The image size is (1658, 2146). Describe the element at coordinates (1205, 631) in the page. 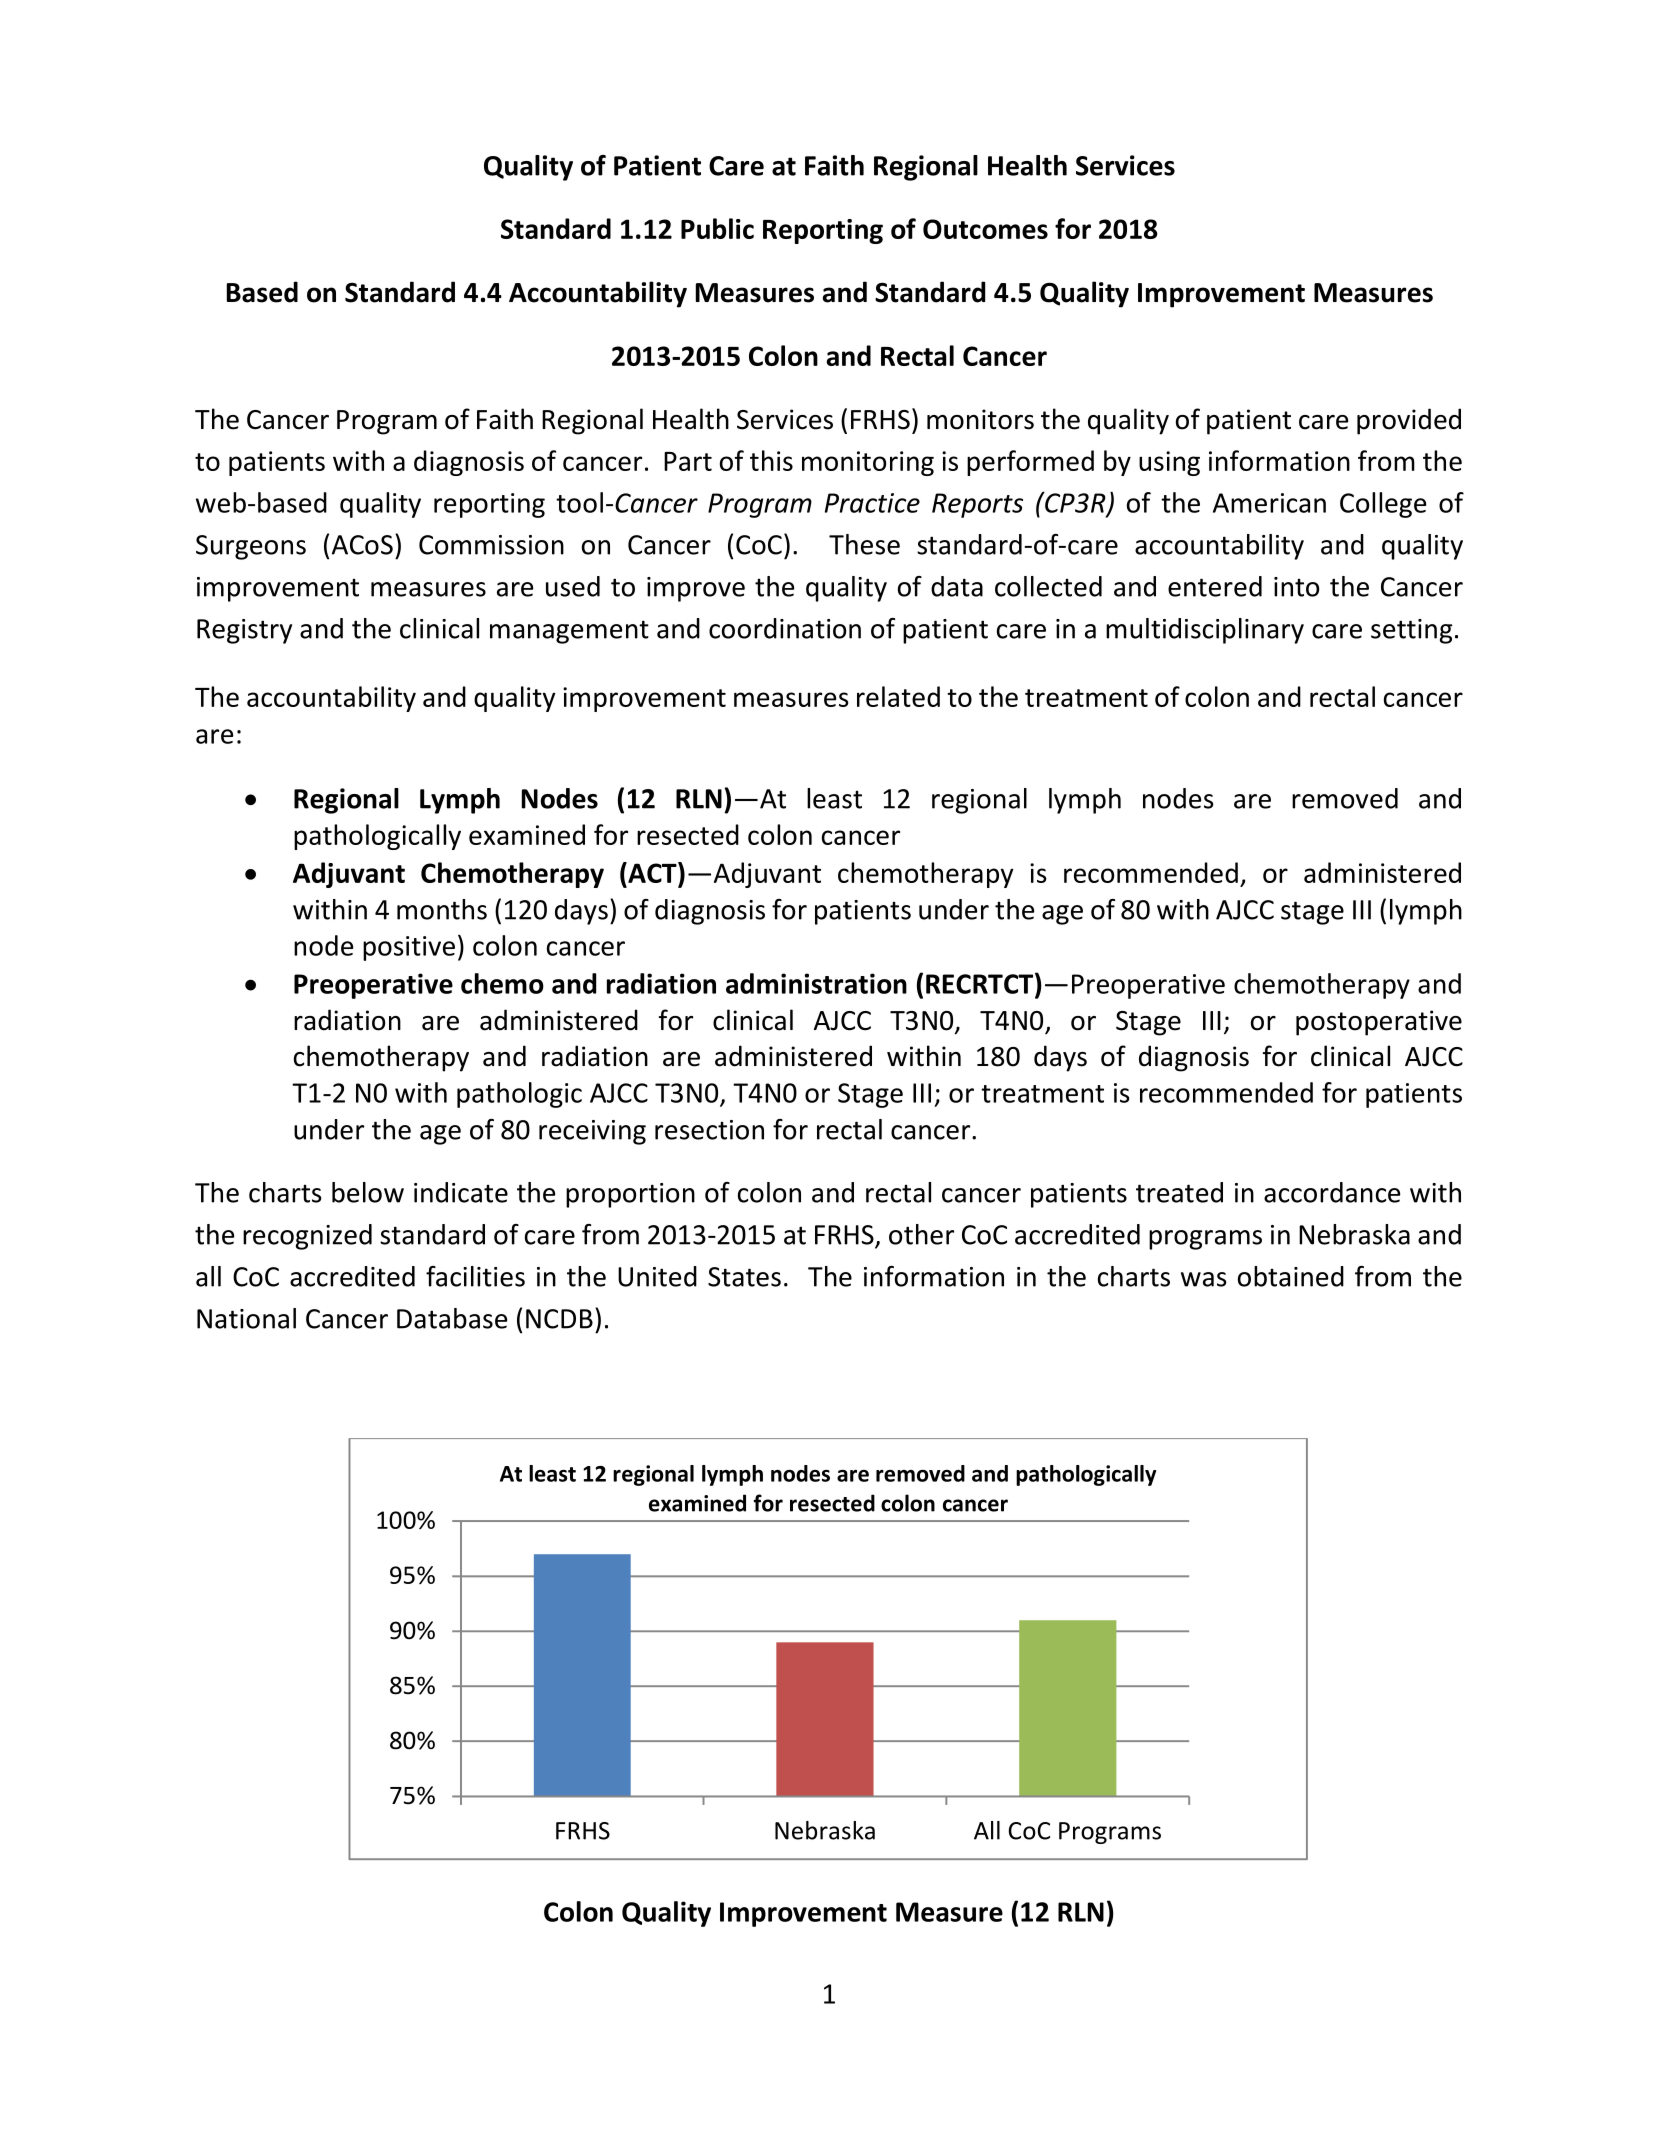

I see `multidisciplinary` at that location.
